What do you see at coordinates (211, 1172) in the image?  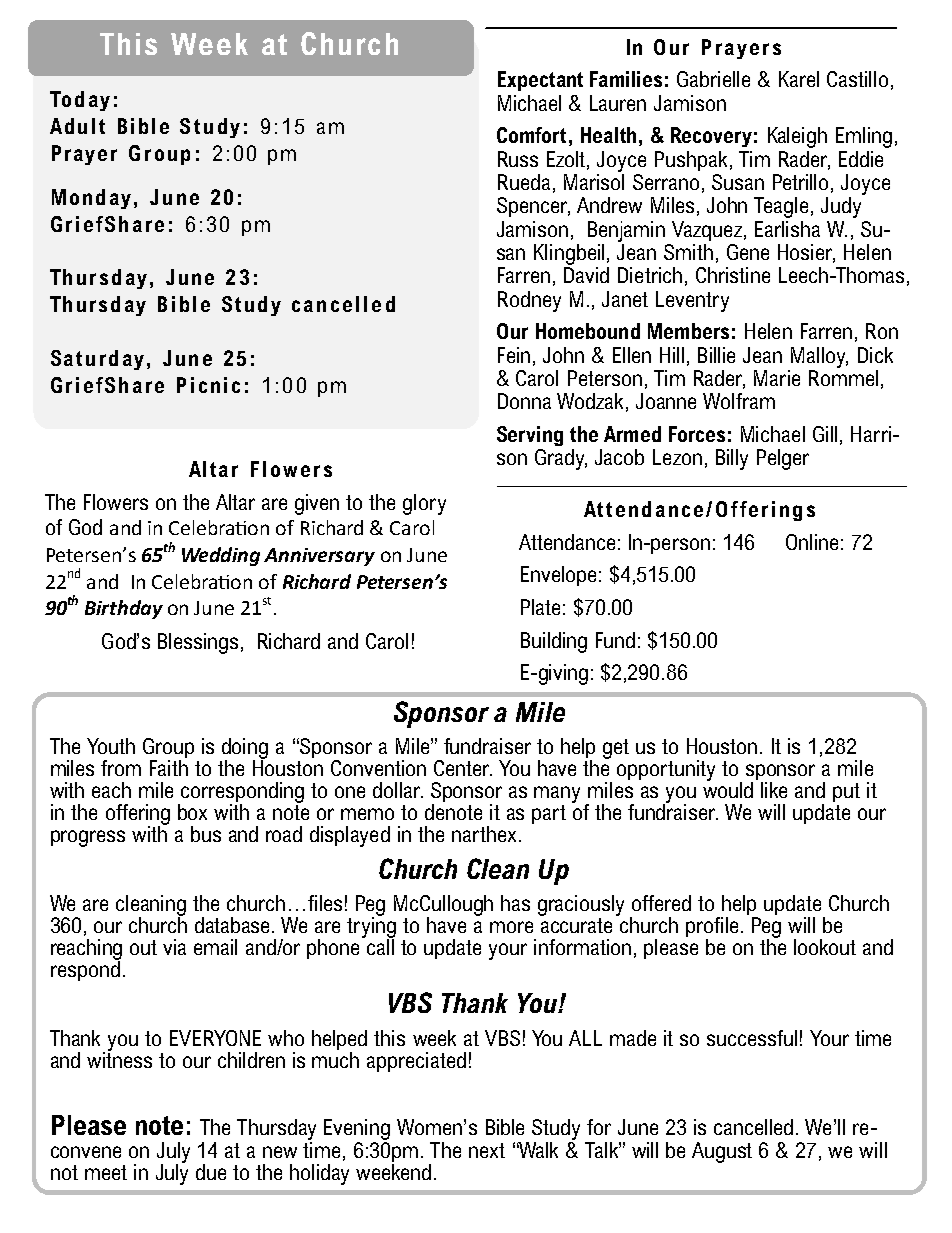 I see `due` at bounding box center [211, 1172].
